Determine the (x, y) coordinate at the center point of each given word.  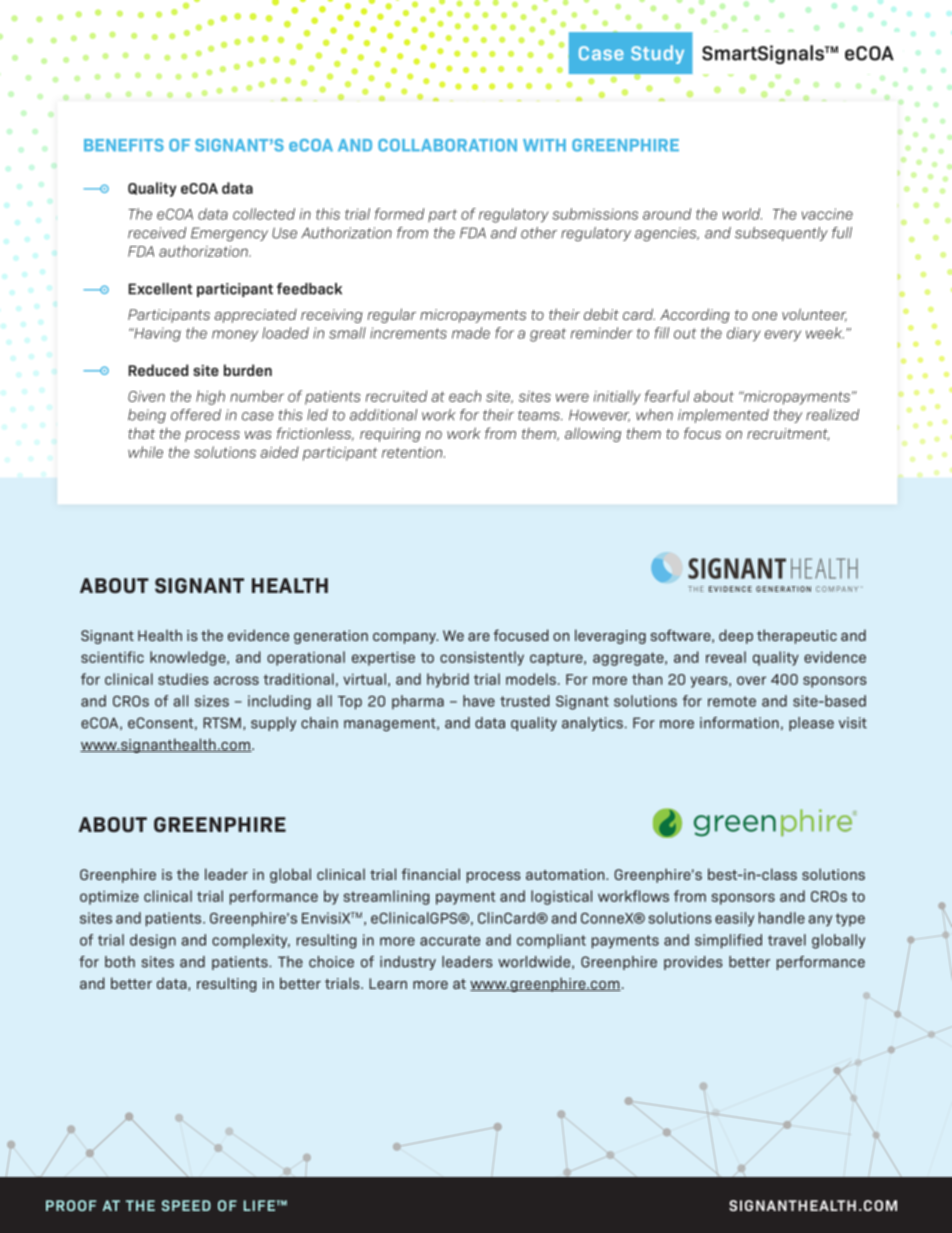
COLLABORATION (447, 145)
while (145, 452)
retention (413, 452)
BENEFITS (124, 145)
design (153, 941)
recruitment (788, 434)
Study (657, 54)
